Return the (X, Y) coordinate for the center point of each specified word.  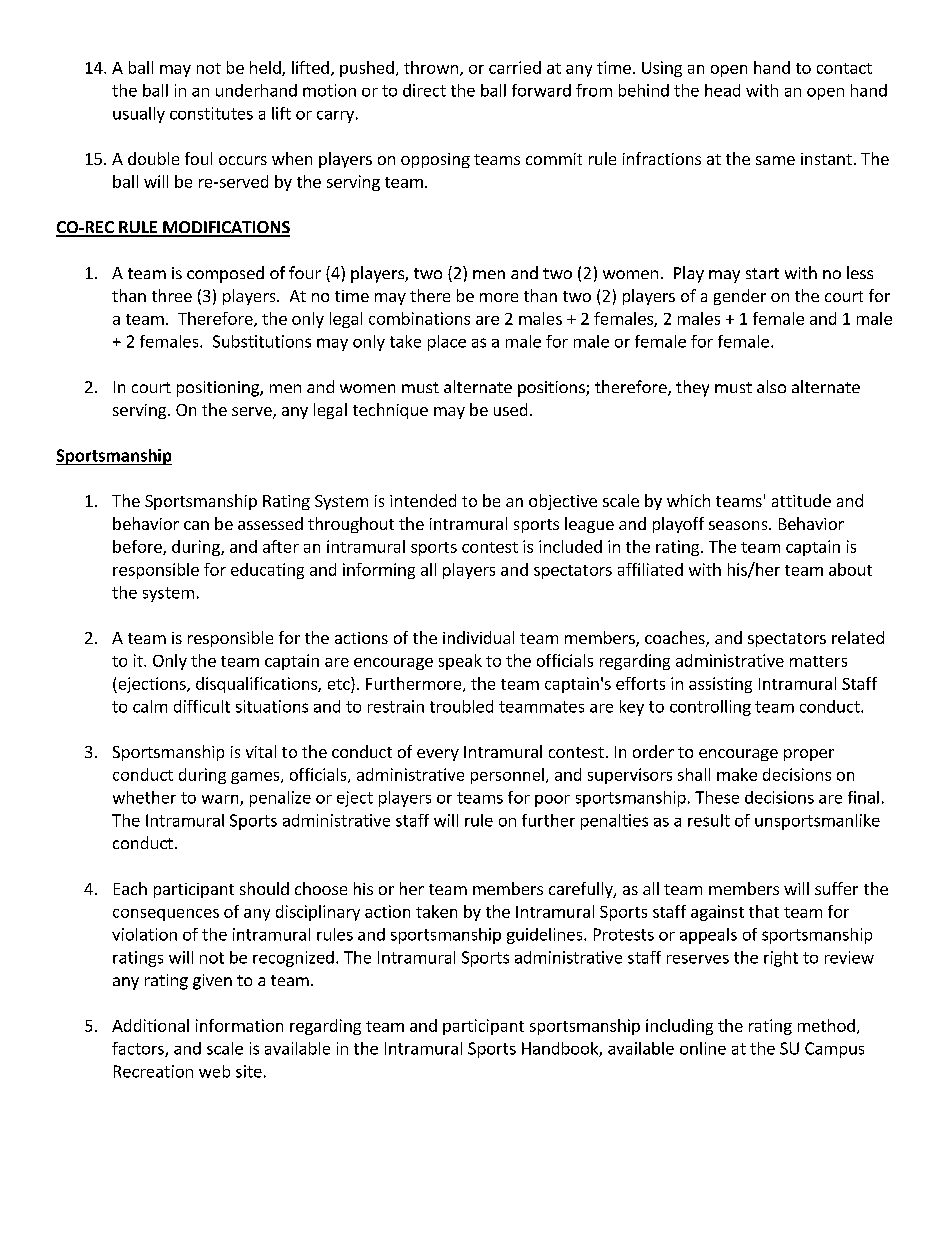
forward (541, 90)
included (570, 546)
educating (267, 571)
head (722, 90)
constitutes (211, 113)
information (239, 1025)
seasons (739, 525)
